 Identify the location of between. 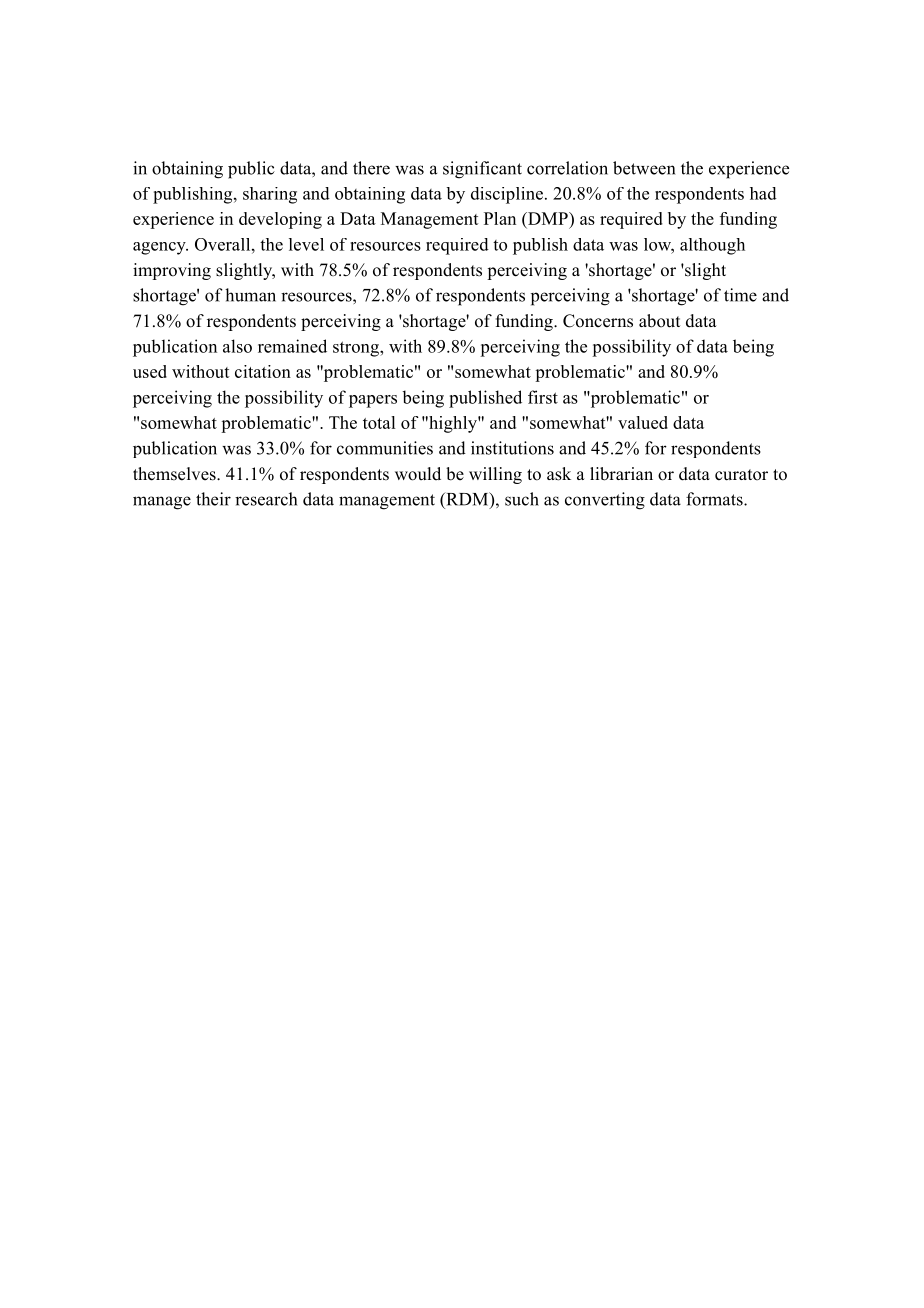
(644, 168).
